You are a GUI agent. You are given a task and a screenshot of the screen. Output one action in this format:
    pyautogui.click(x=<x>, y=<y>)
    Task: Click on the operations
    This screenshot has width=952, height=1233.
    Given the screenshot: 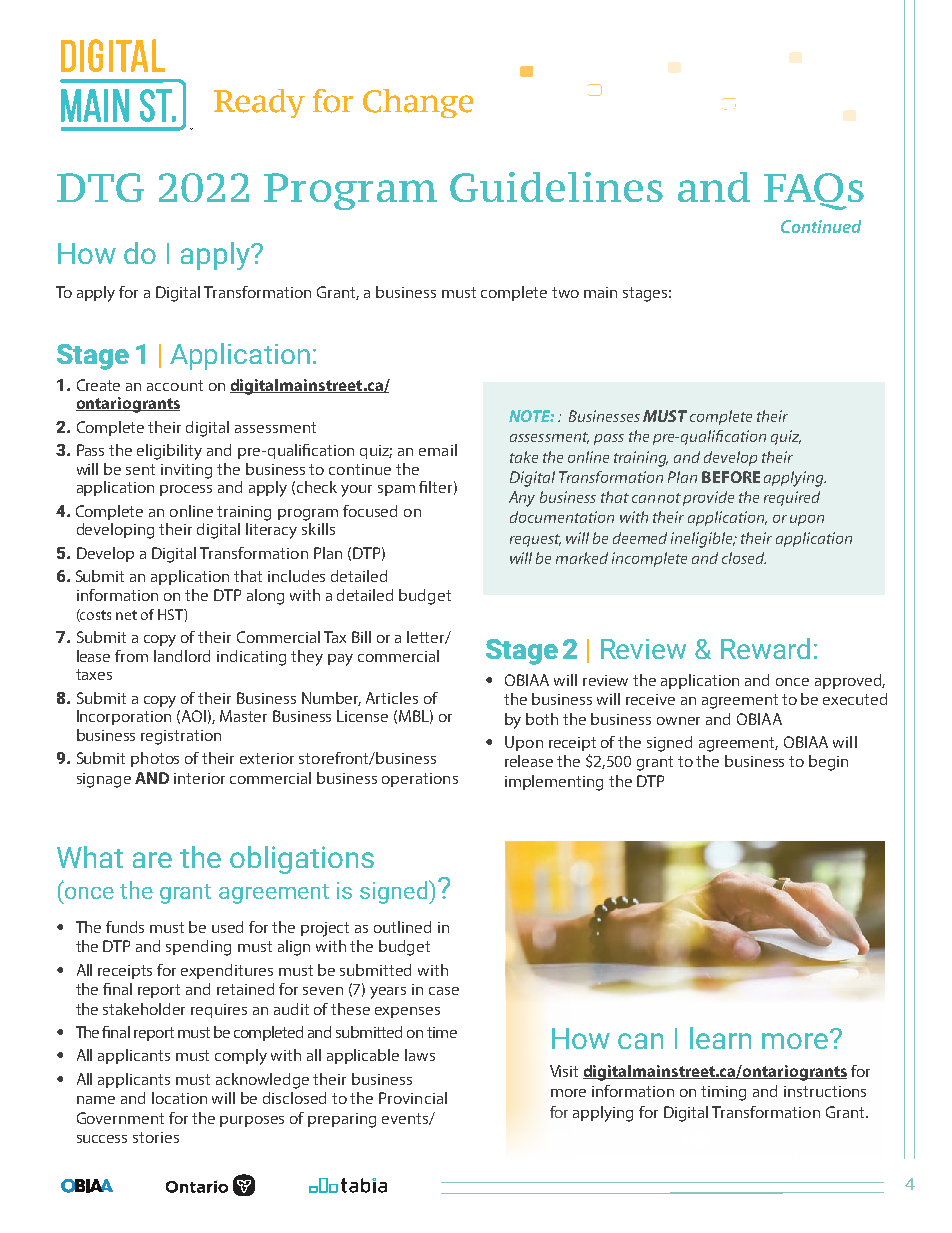 What is the action you would take?
    pyautogui.click(x=420, y=780)
